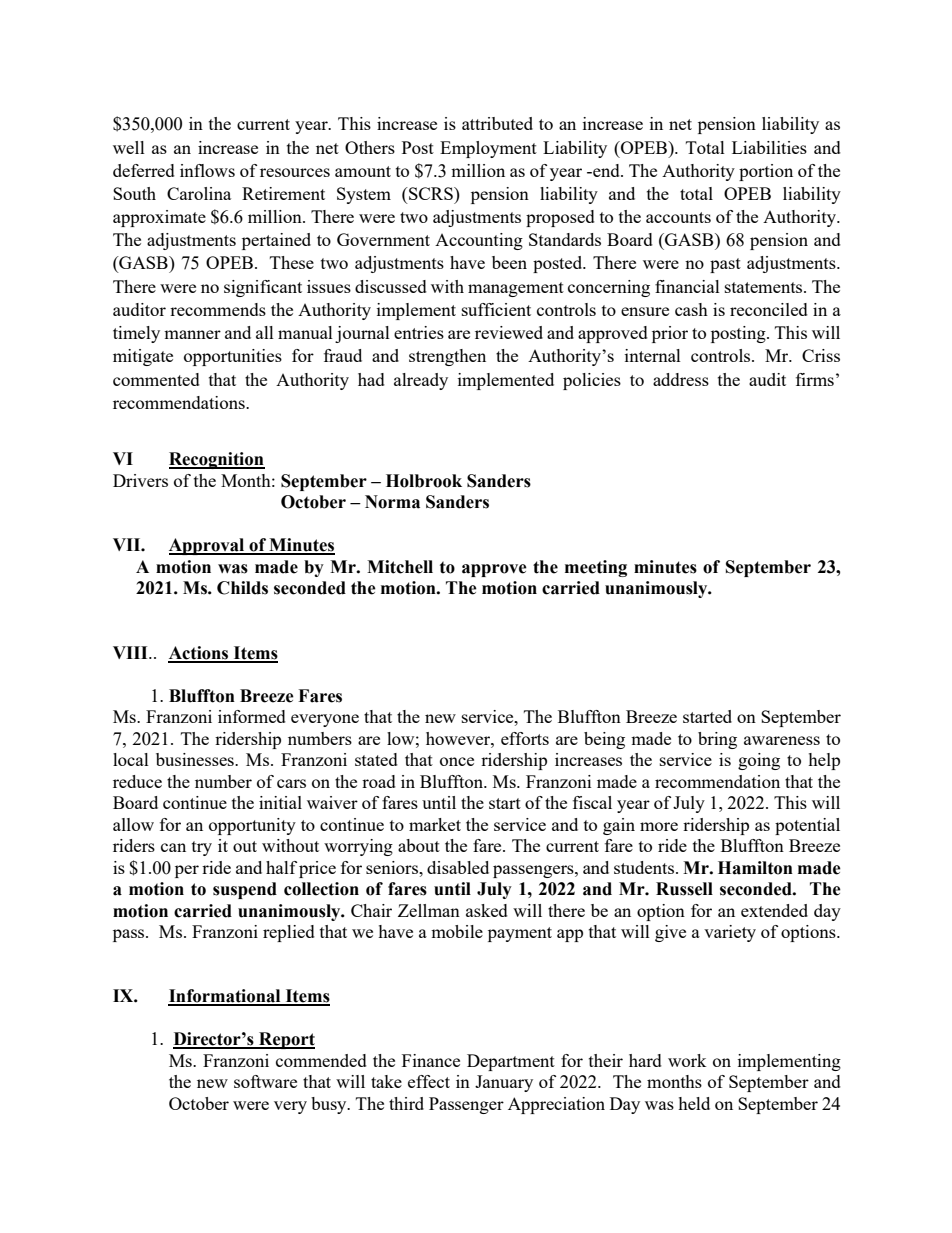 Image resolution: width=952 pixels, height=1233 pixels. I want to click on efforts, so click(525, 738).
